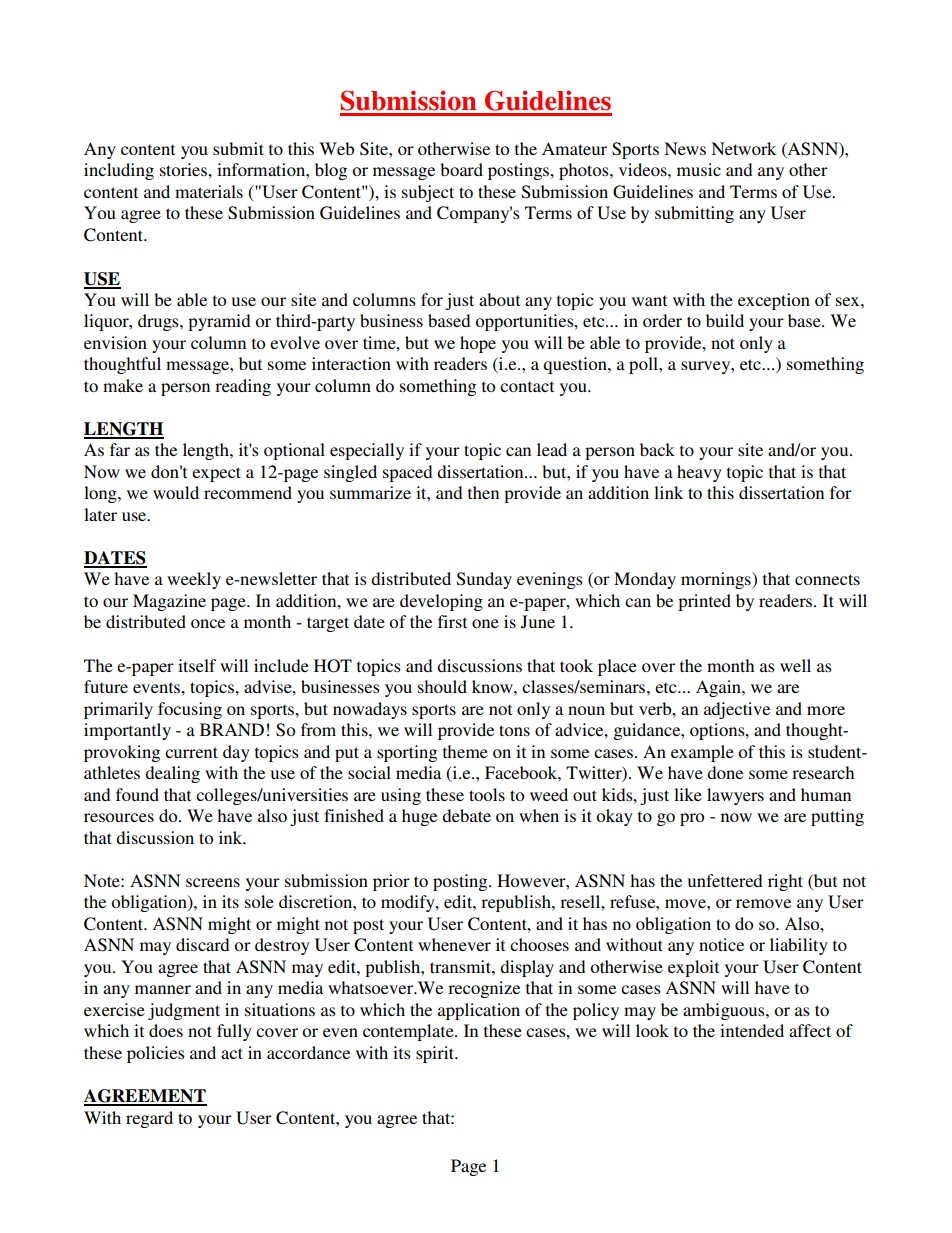 The image size is (952, 1233). I want to click on stories, so click(184, 169).
